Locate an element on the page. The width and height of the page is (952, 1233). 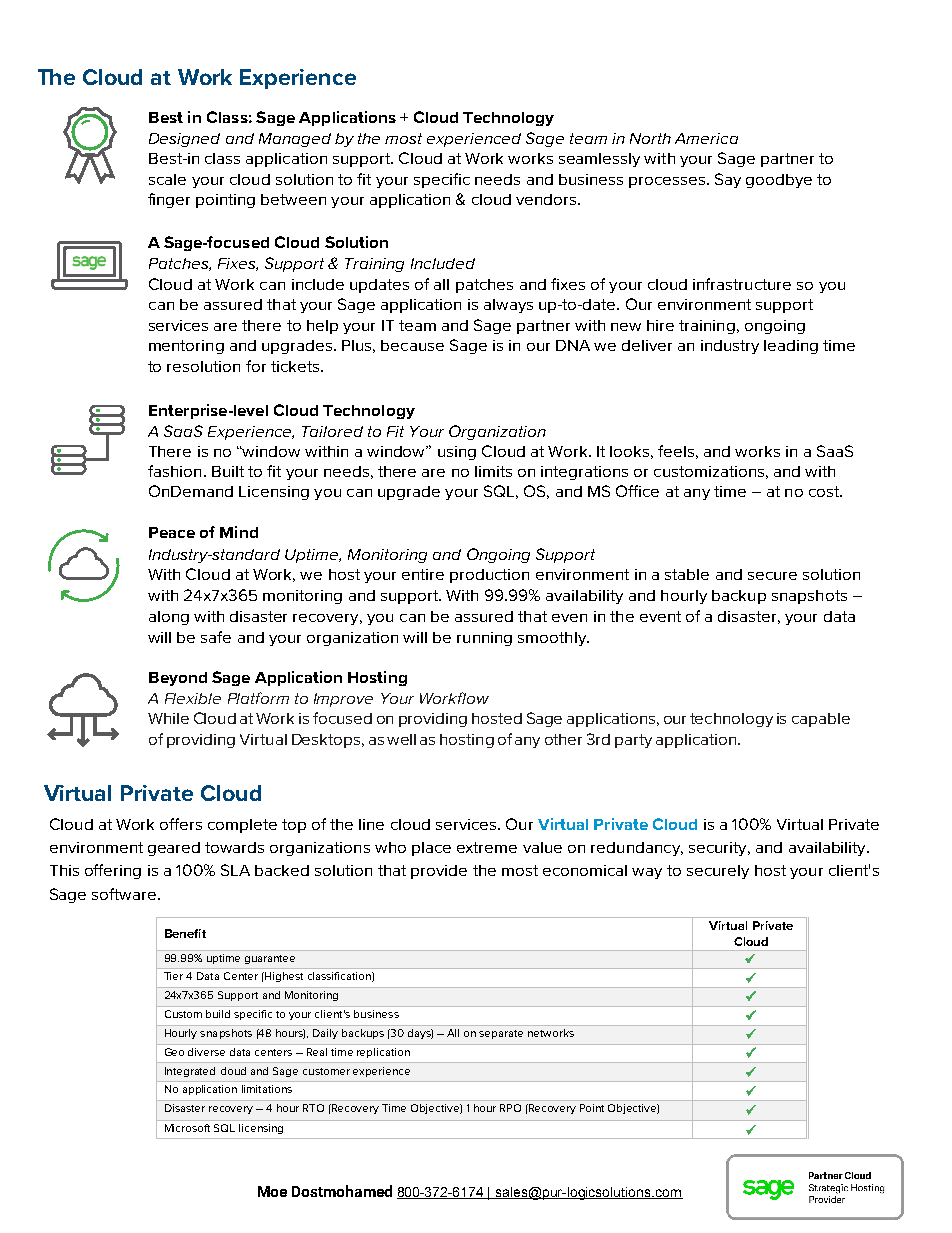
feels is located at coordinates (676, 451).
